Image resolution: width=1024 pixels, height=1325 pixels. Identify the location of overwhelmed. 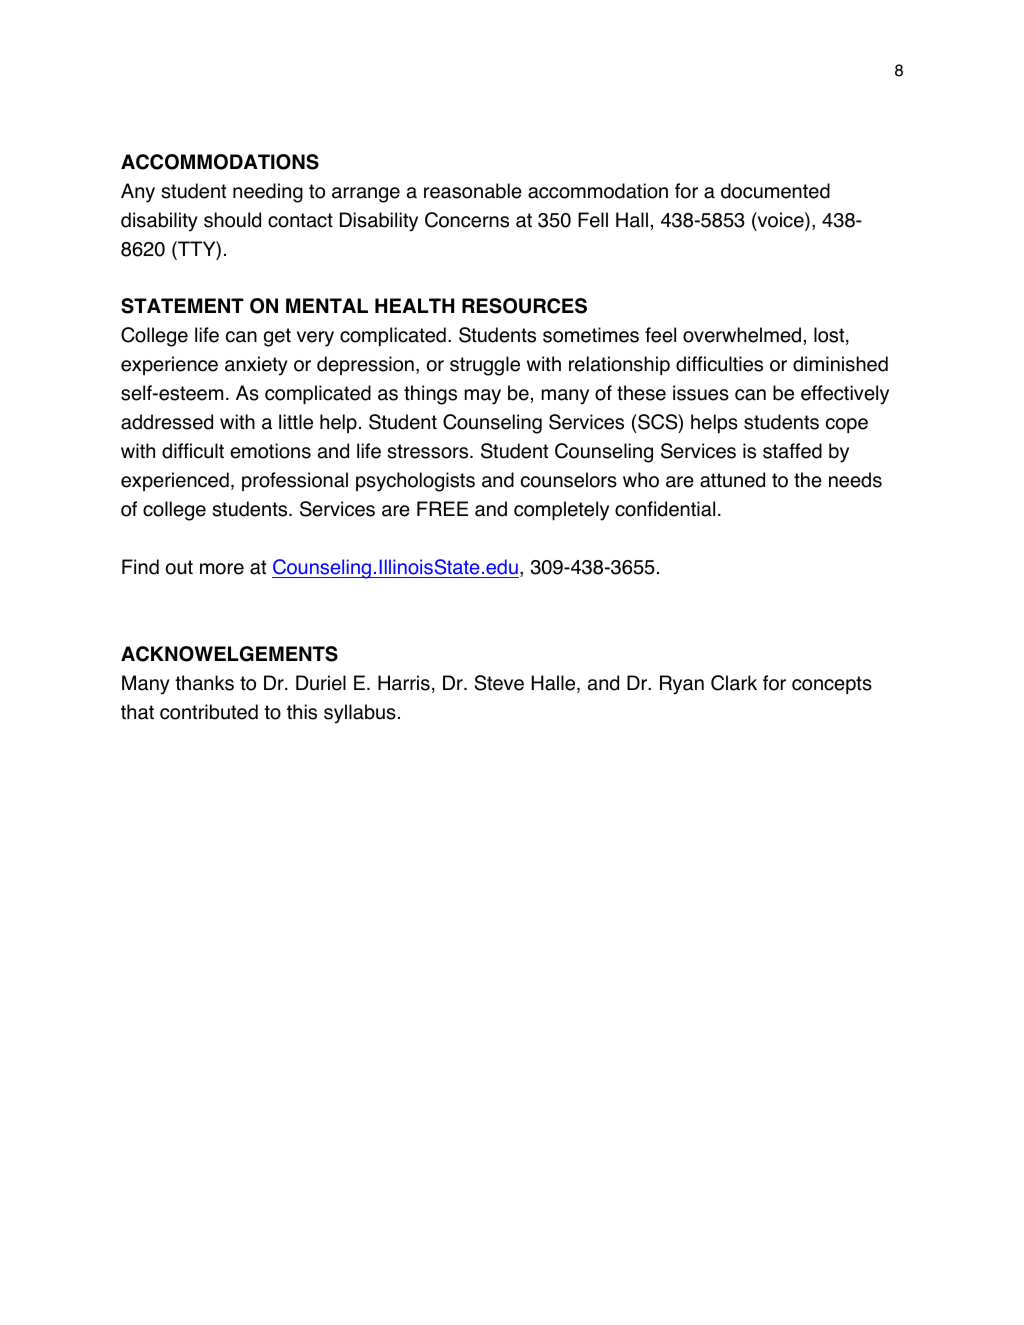
(742, 335).
